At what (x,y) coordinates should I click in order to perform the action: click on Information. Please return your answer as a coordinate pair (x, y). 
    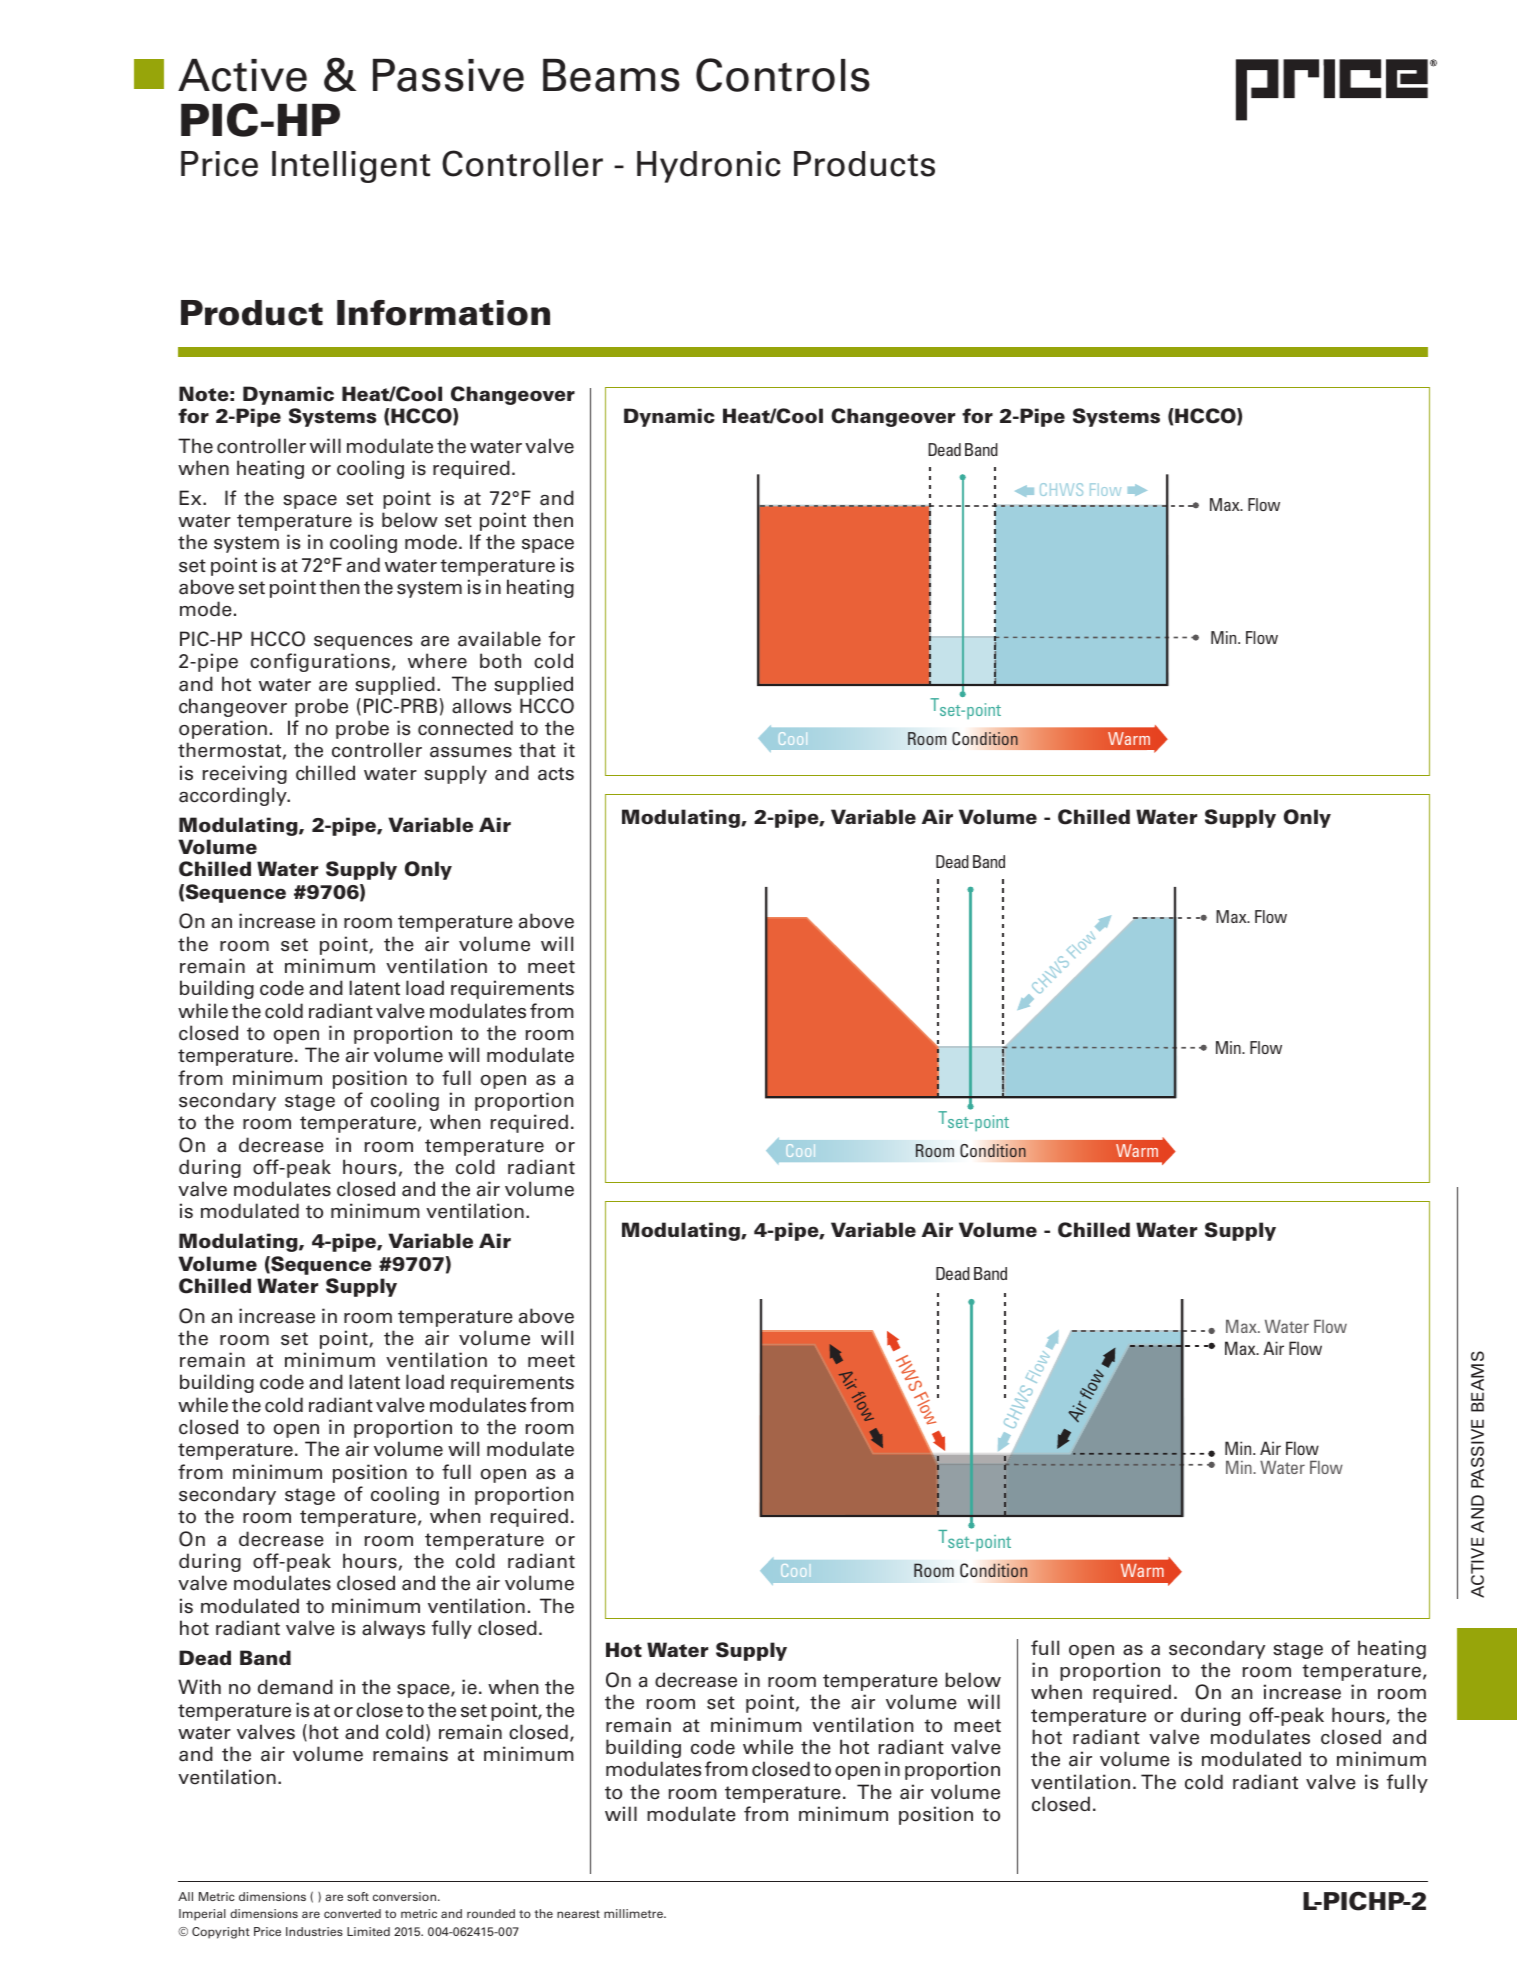
    Looking at the image, I should click on (443, 313).
